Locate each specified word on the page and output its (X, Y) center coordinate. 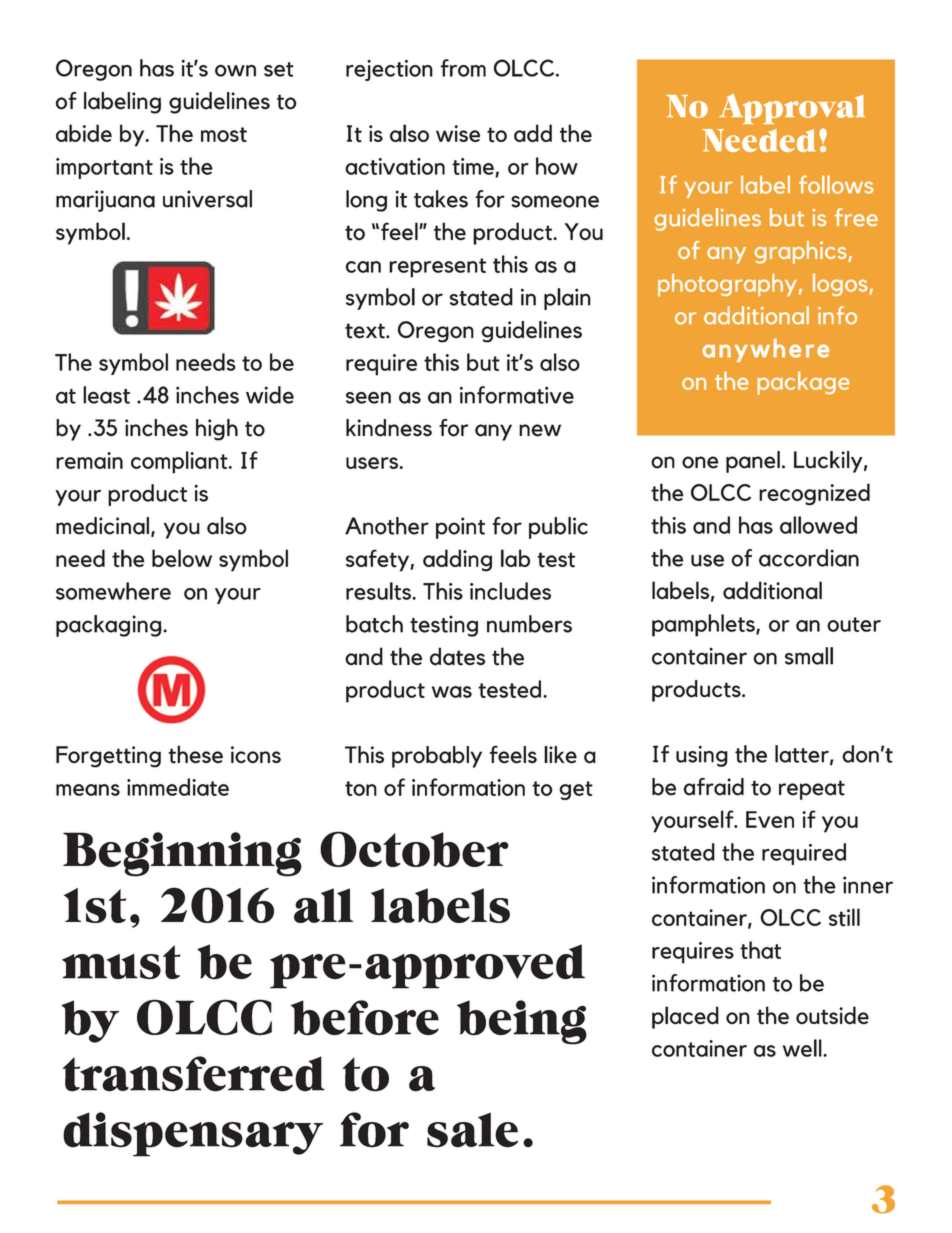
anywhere (766, 350)
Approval (792, 109)
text (366, 331)
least (106, 395)
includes (510, 591)
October (414, 849)
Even (770, 819)
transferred (194, 1074)
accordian (809, 558)
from (463, 68)
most (224, 134)
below (182, 558)
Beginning (182, 854)
